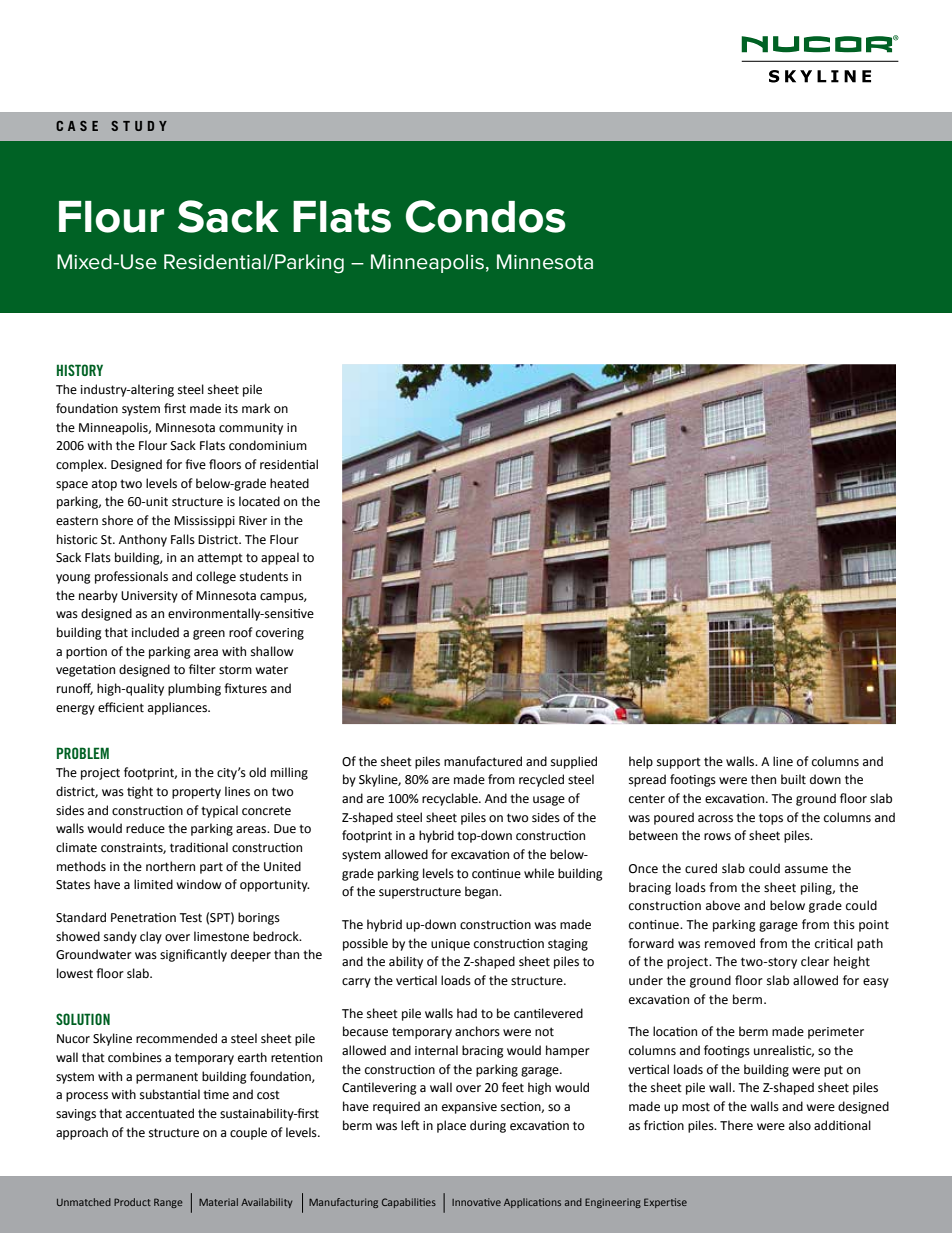 Image resolution: width=952 pixels, height=1233 pixels. Describe the element at coordinates (139, 126) in the screenshot. I see `STUDY` at that location.
